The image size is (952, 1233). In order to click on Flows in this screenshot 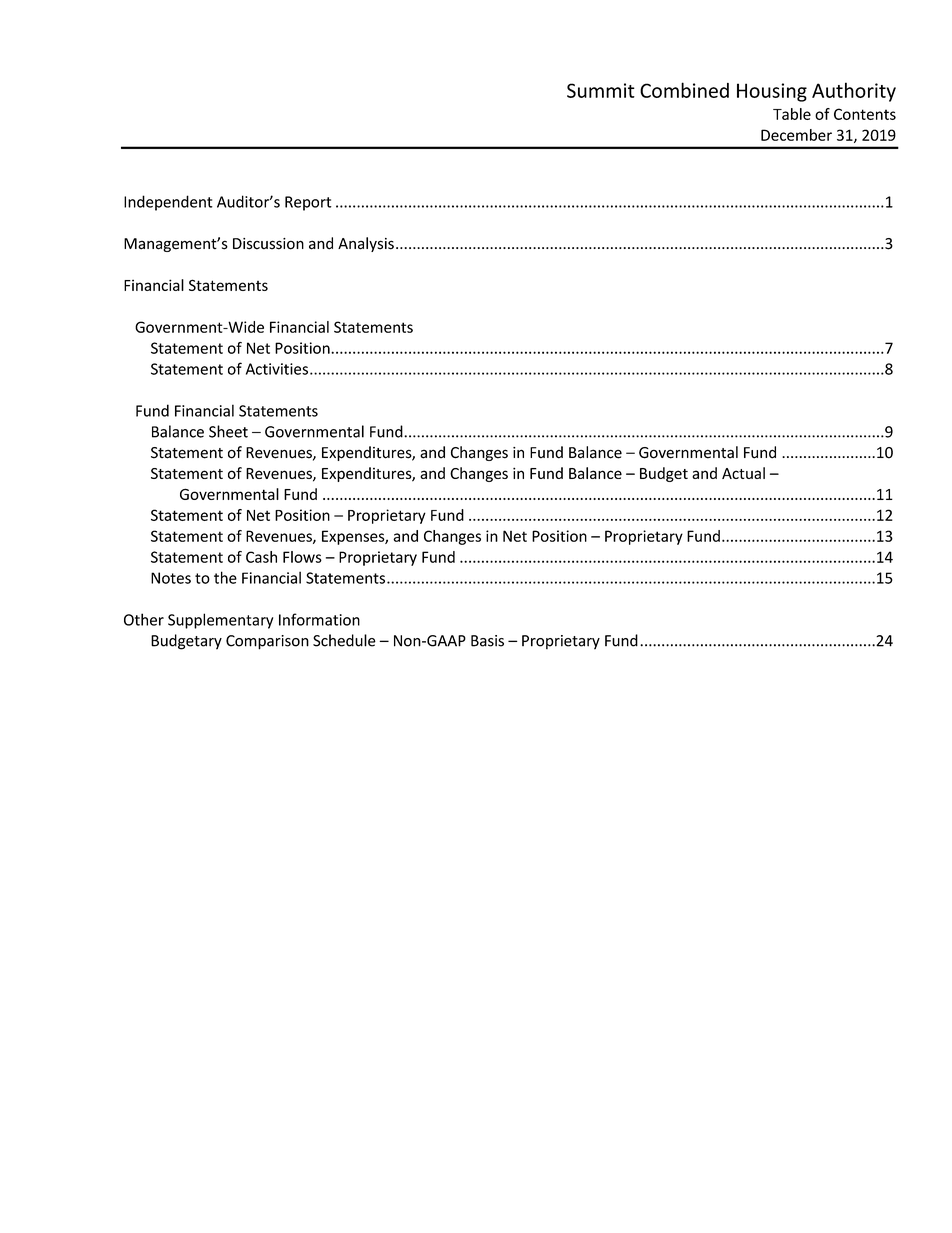, I will do `click(302, 557)`.
